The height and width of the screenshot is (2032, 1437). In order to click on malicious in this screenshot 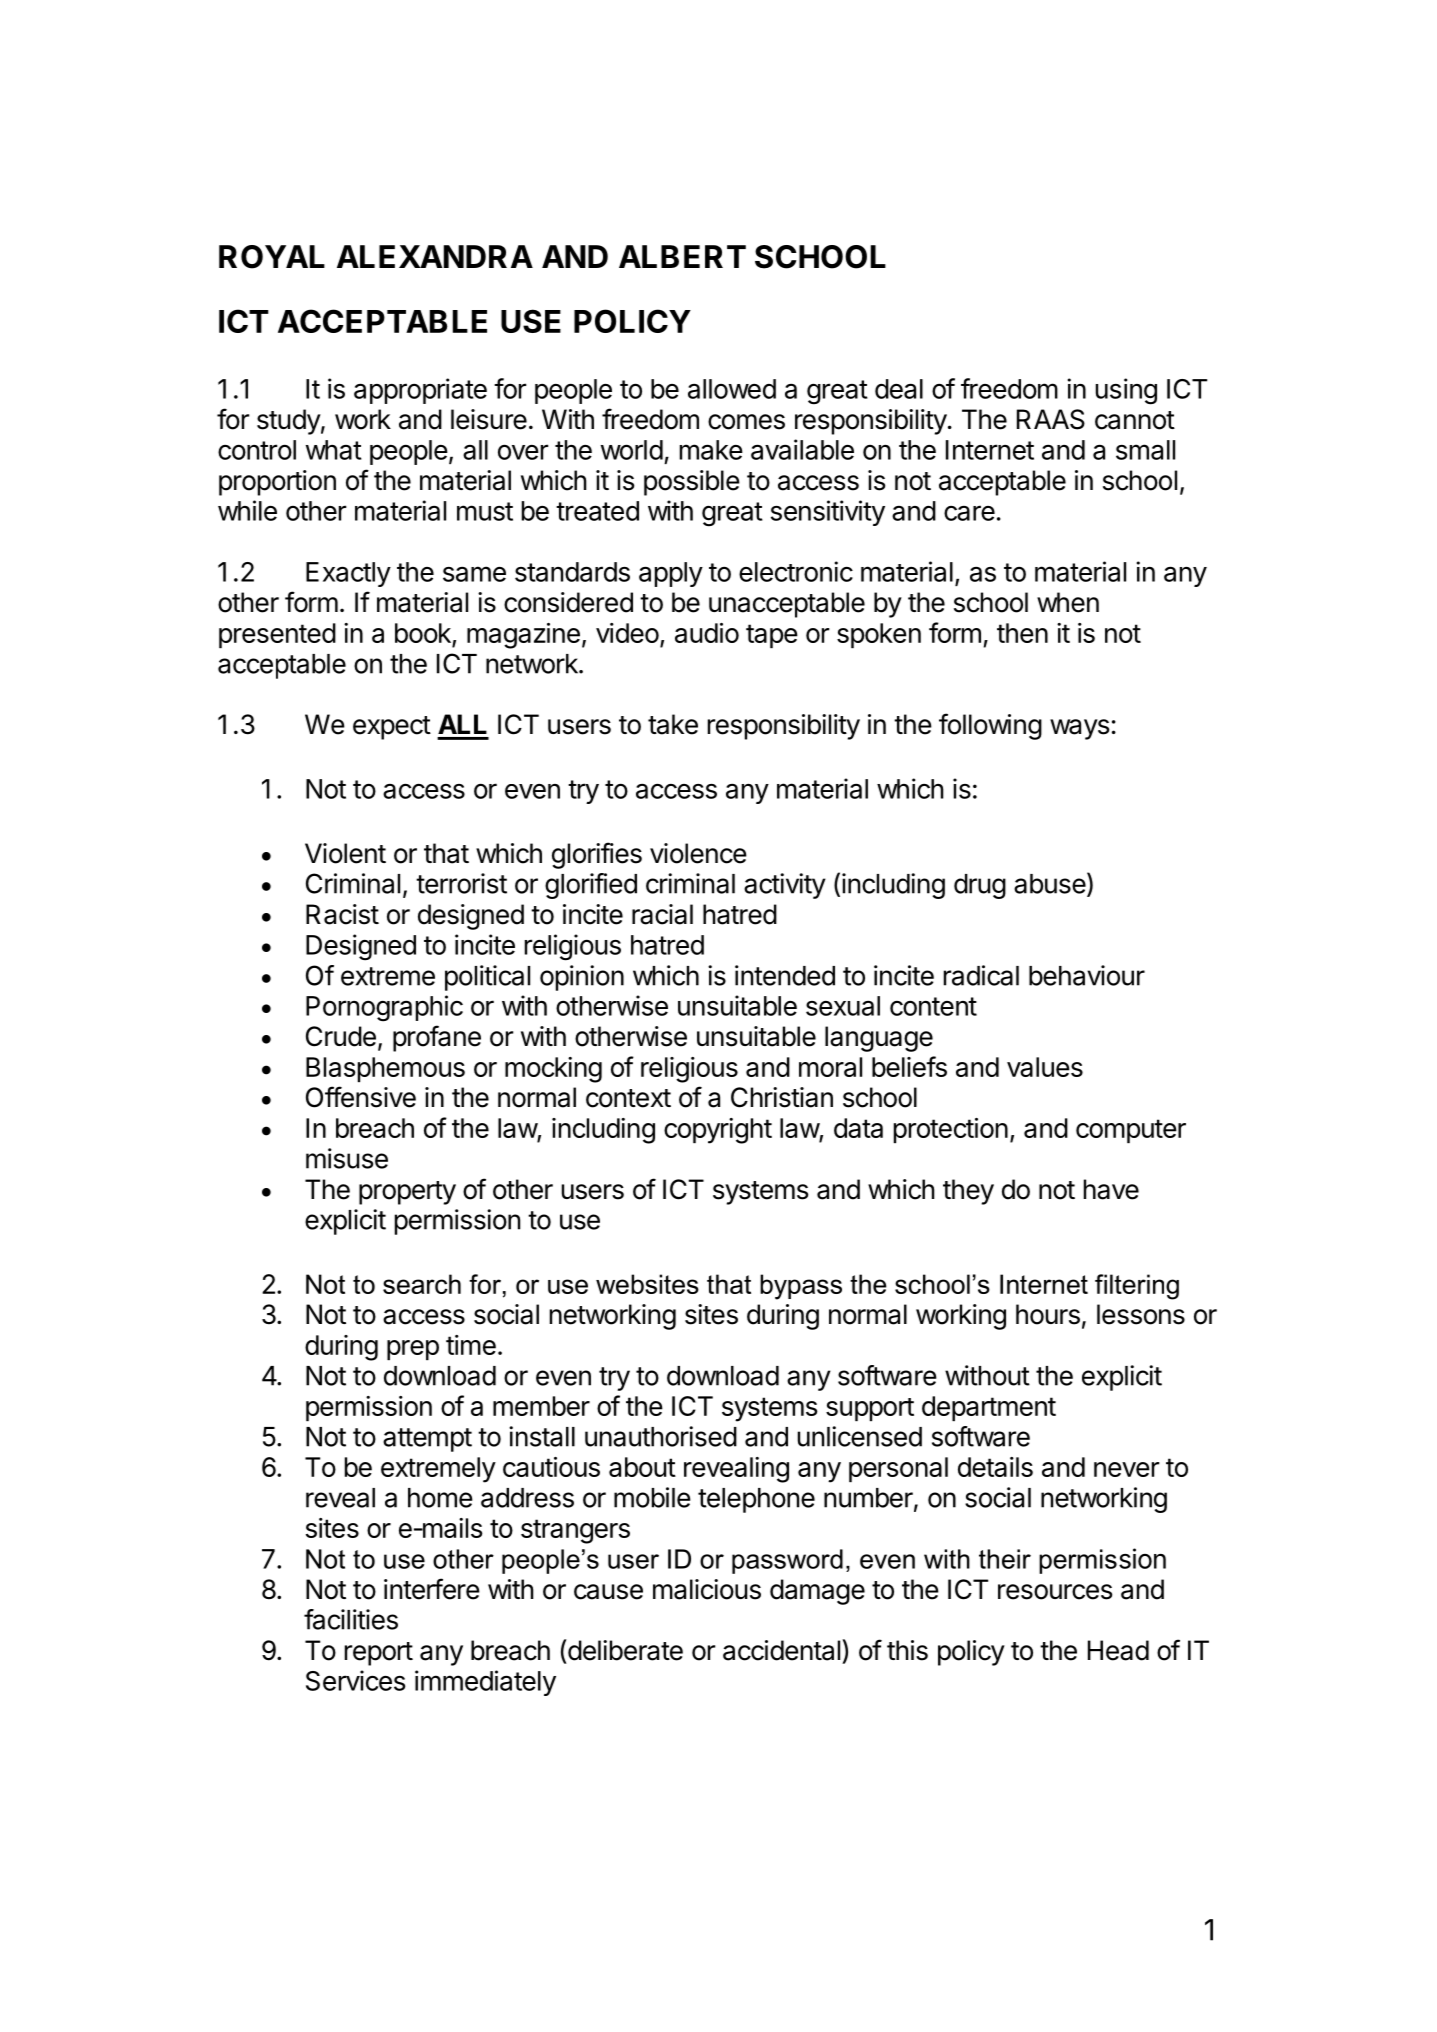, I will do `click(707, 1589)`.
